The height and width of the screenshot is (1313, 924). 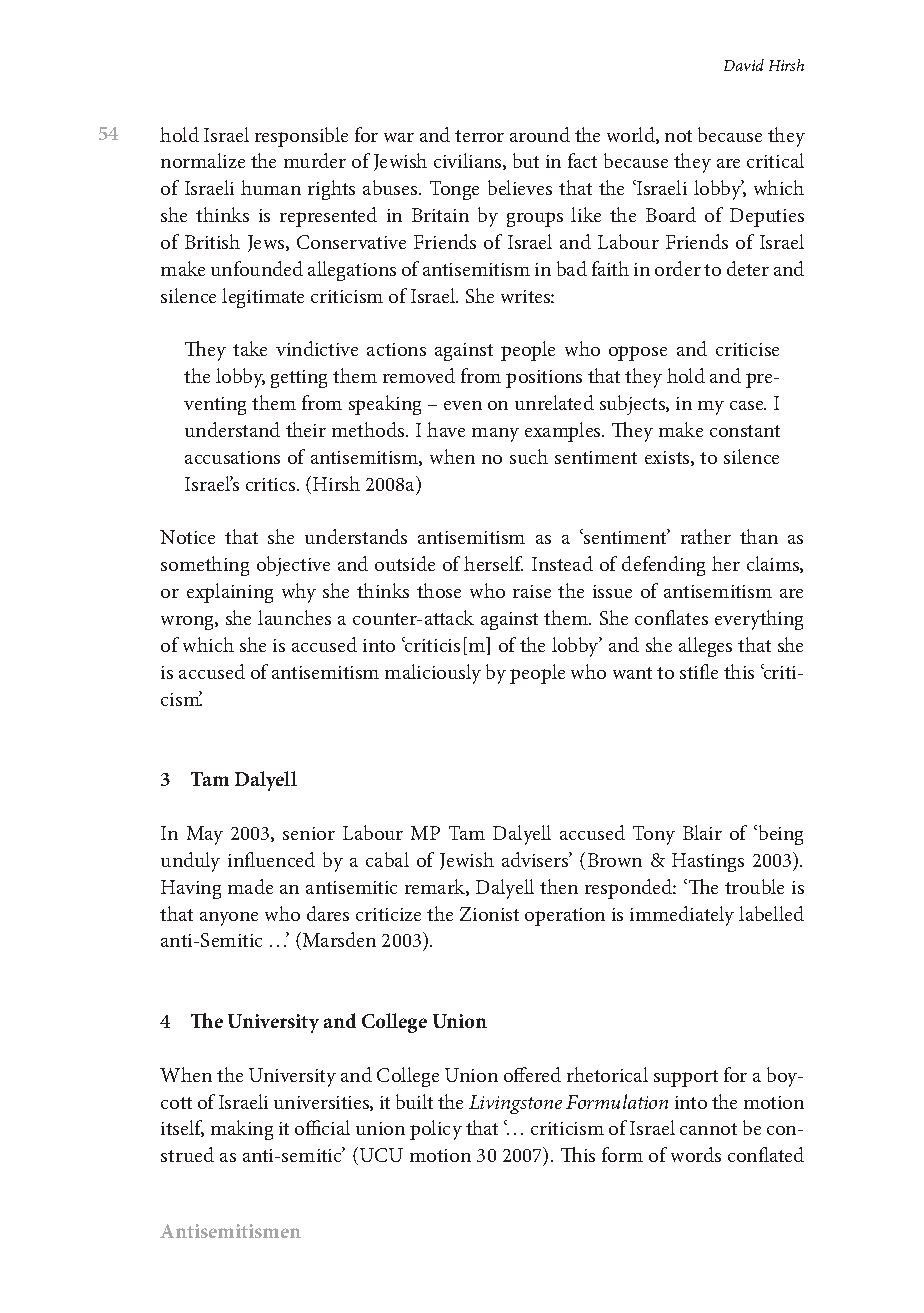 What do you see at coordinates (515, 1104) in the screenshot?
I see `Livingstone` at bounding box center [515, 1104].
